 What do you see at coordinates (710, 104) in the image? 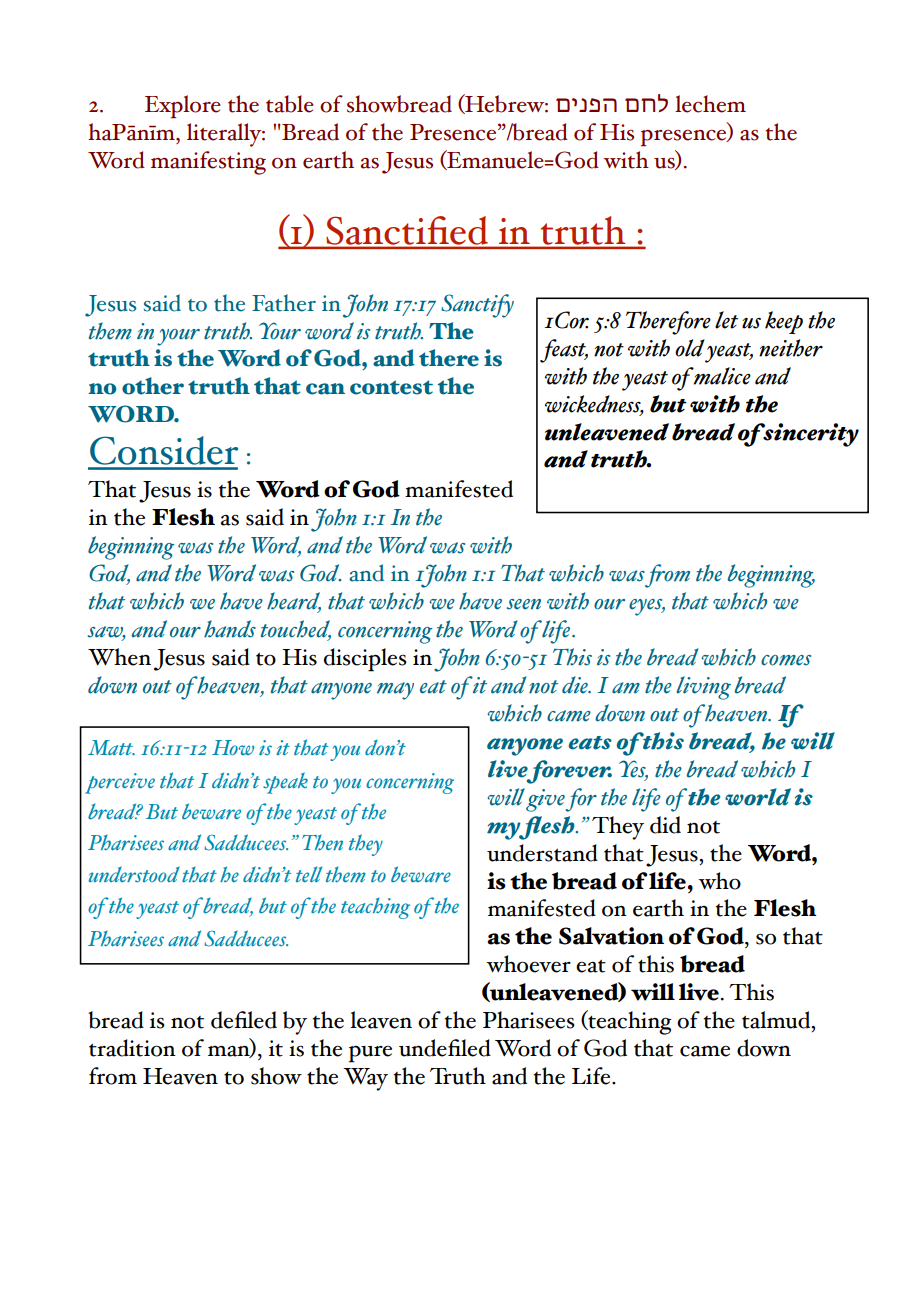
I see `lechem` at bounding box center [710, 104].
